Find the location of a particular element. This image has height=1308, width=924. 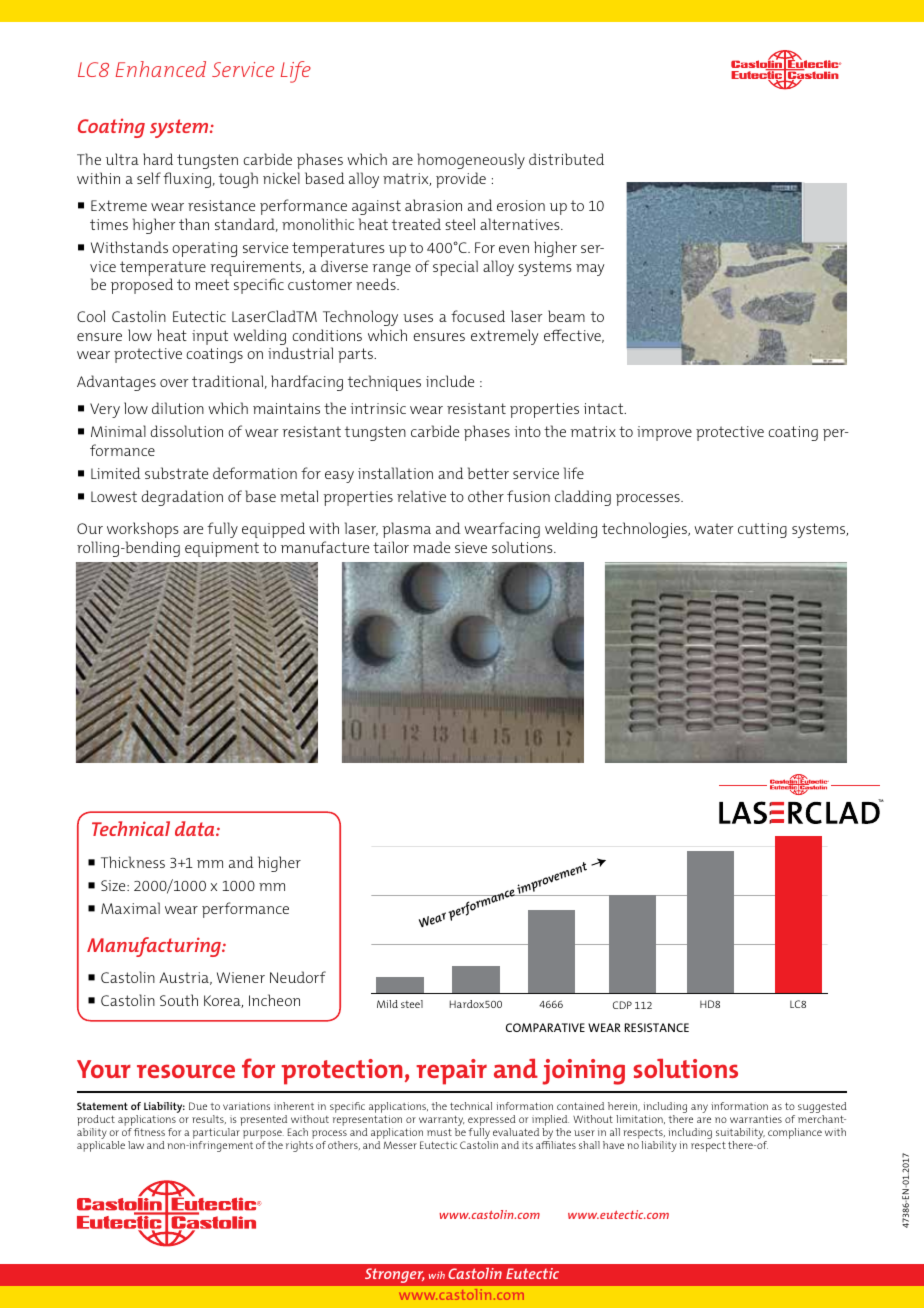

sieve is located at coordinates (471, 547).
